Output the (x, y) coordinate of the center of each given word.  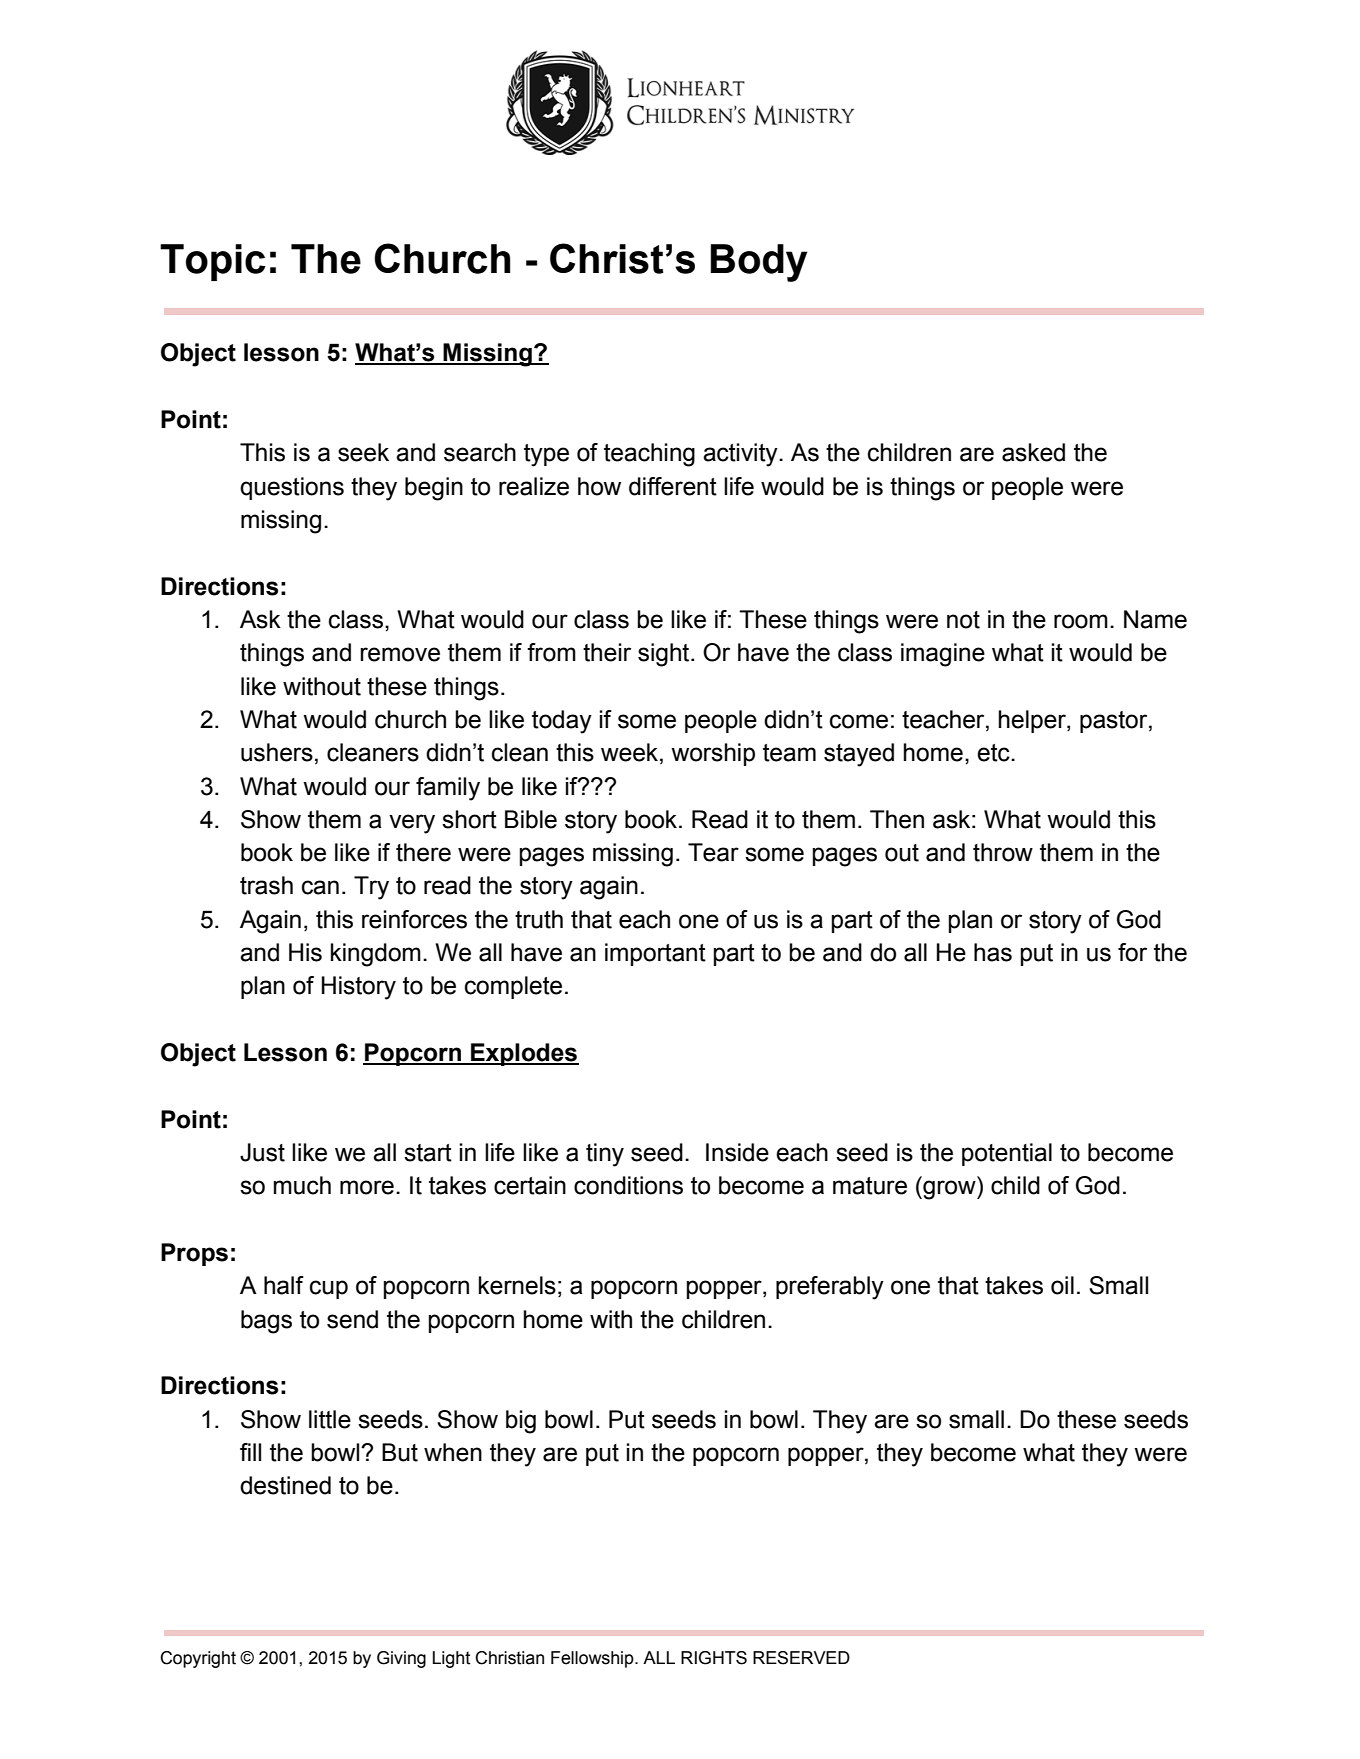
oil (1062, 1285)
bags (266, 1322)
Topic (213, 262)
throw (1003, 852)
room (1081, 621)
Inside (737, 1152)
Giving (401, 1659)
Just (262, 1152)
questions (292, 488)
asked (1033, 452)
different (673, 486)
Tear (713, 852)
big (521, 1422)
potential (1007, 1154)
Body (759, 263)
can (320, 887)
